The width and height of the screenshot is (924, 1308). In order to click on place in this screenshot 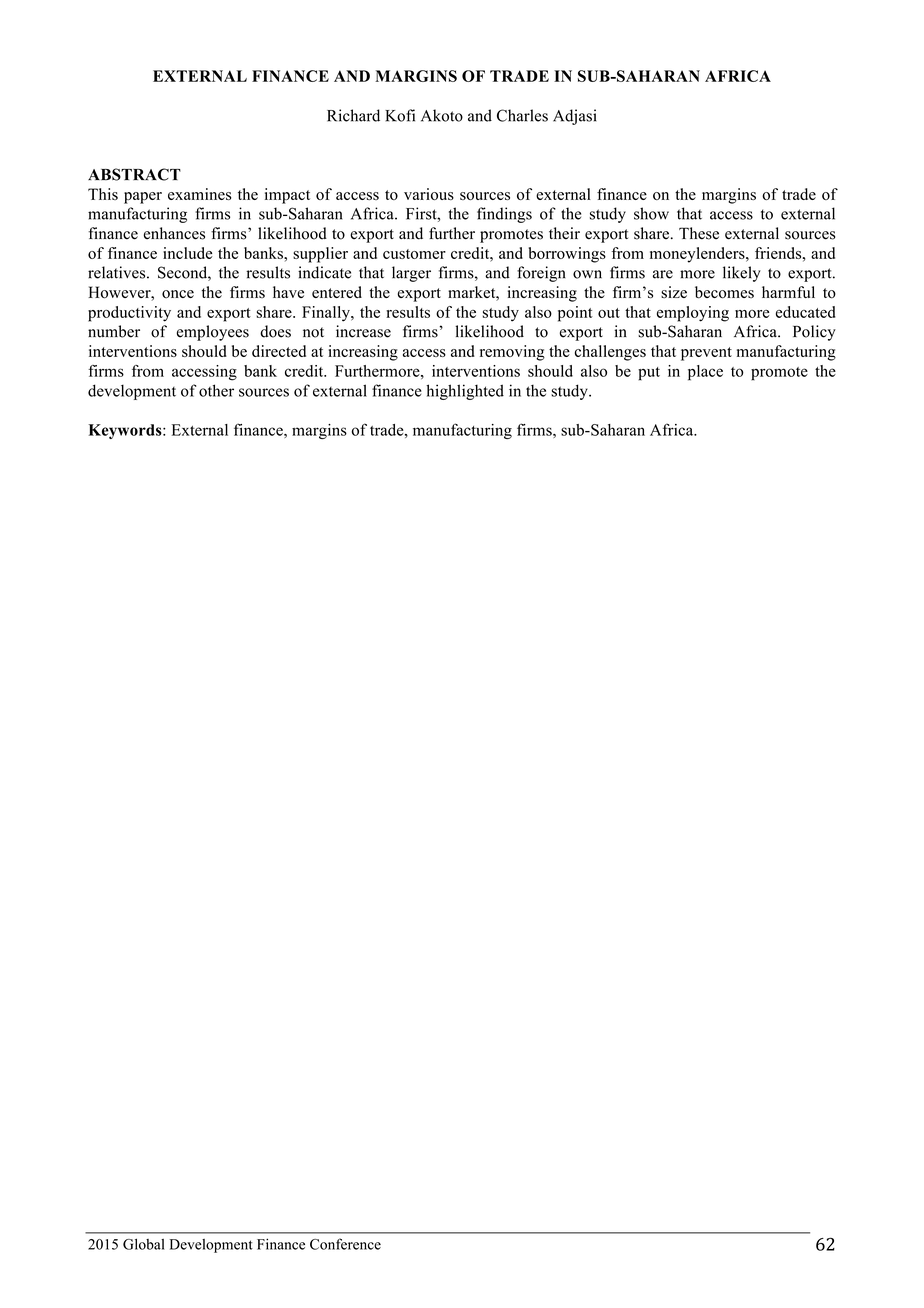, I will do `click(705, 373)`.
